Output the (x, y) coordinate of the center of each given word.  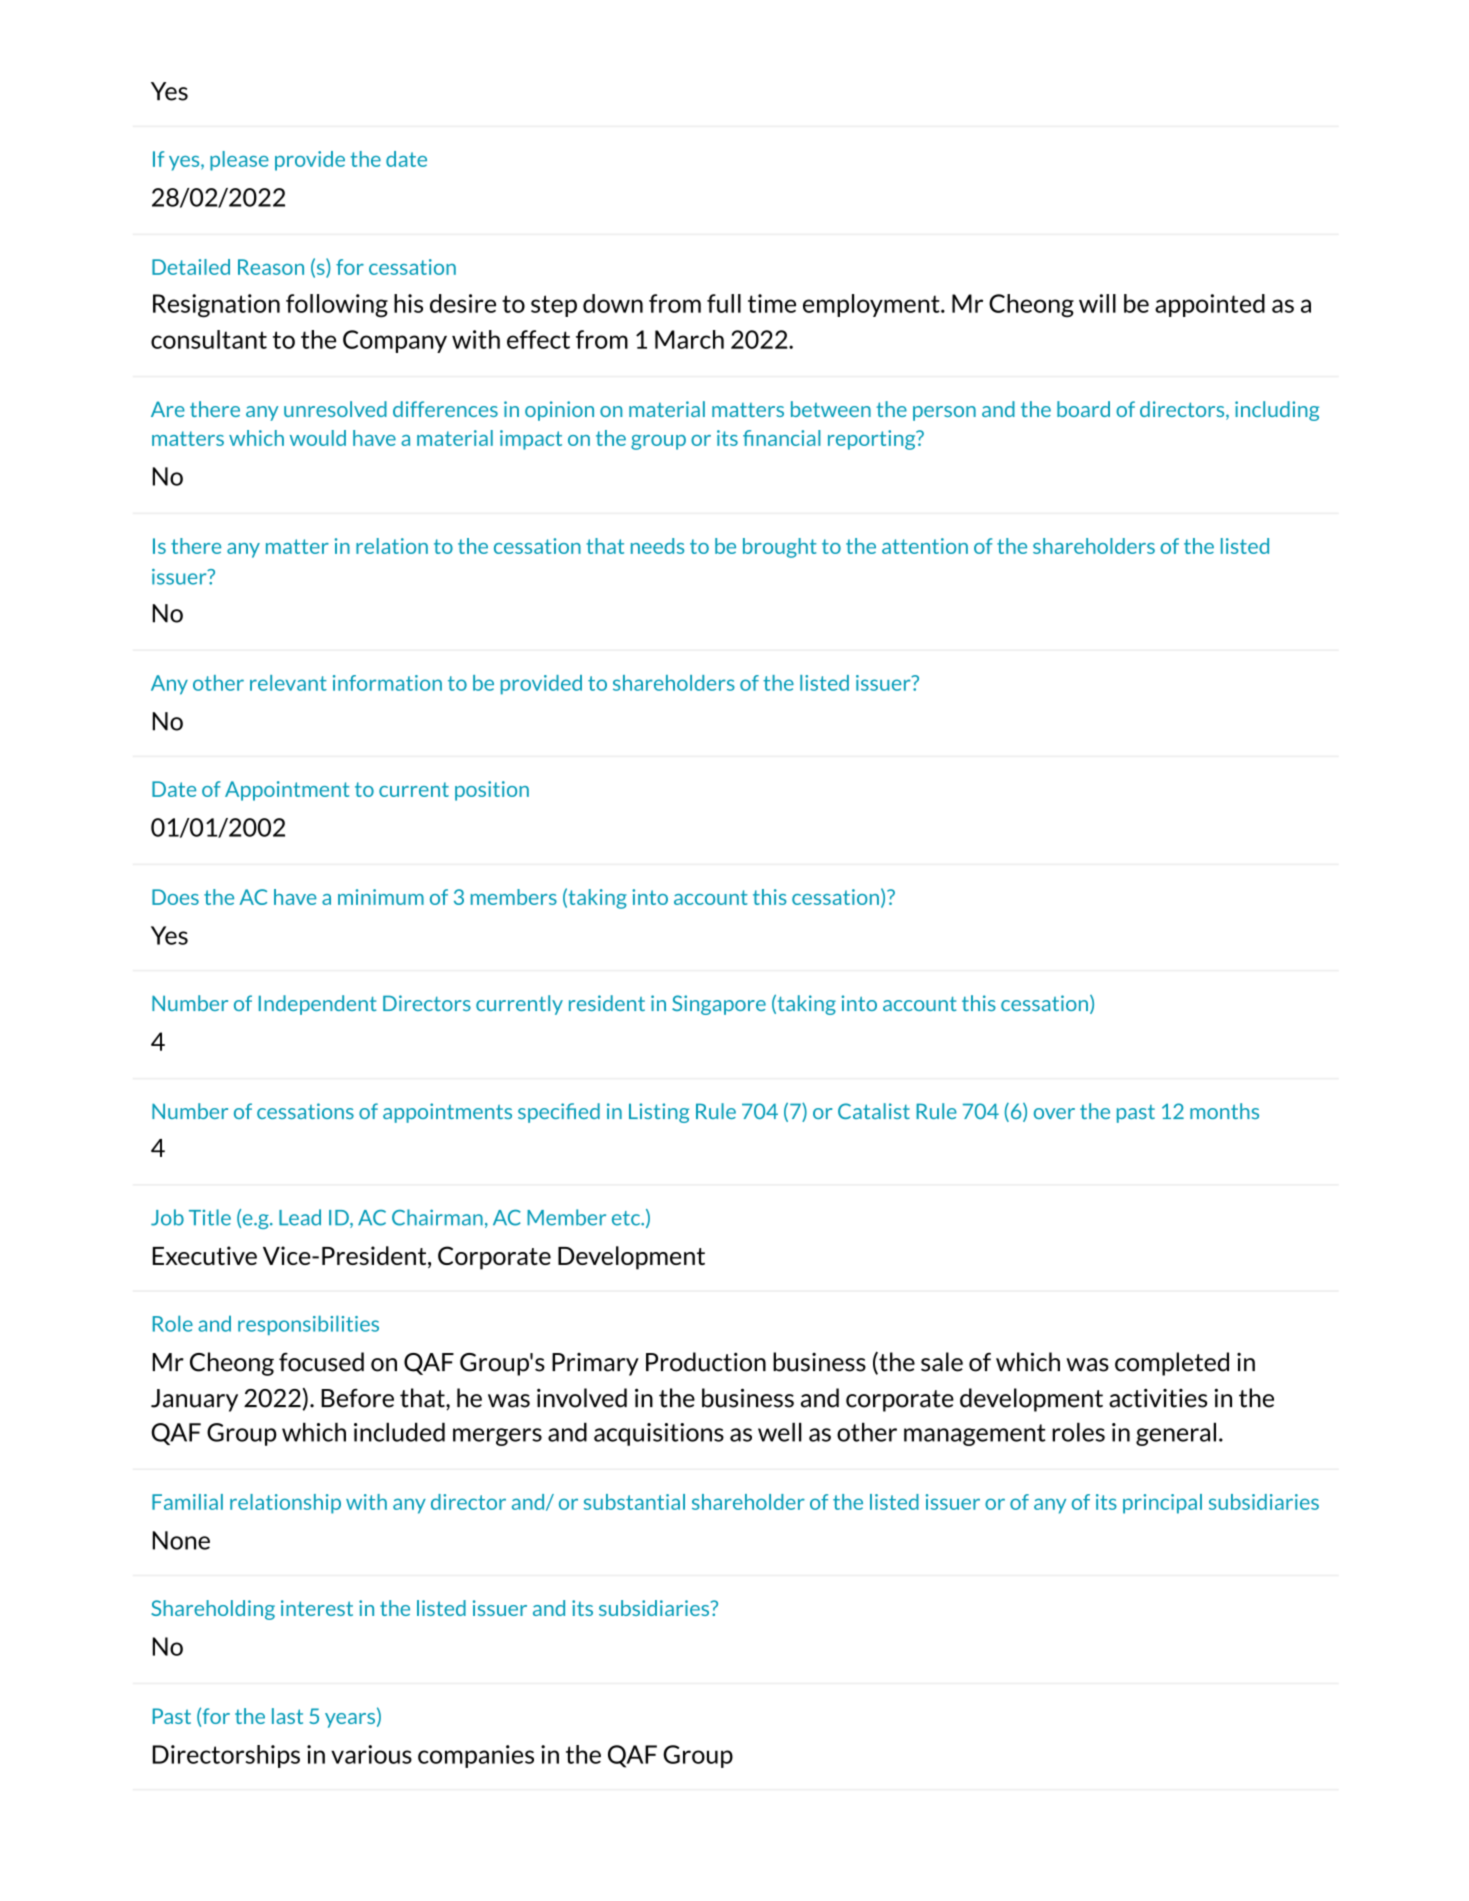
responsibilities (308, 1325)
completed (1172, 1364)
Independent (318, 1005)
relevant (288, 683)
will (1097, 303)
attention (925, 546)
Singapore (719, 1005)
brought (779, 548)
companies (476, 1756)
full (724, 303)
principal (1162, 1504)
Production (706, 1362)
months (1224, 1111)
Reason (271, 267)
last (287, 1716)
